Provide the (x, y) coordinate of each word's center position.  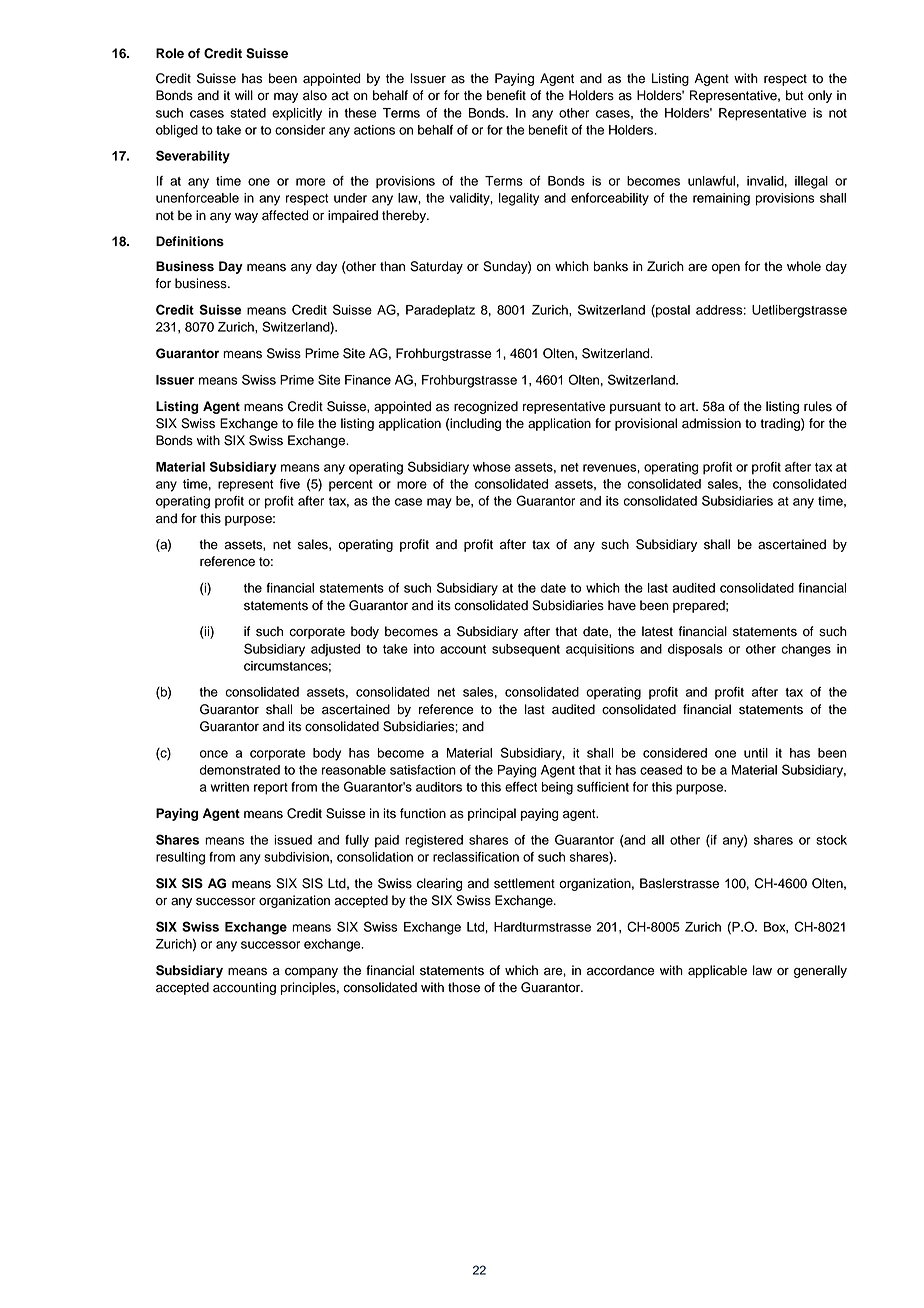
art (688, 407)
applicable (717, 971)
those (464, 987)
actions (374, 130)
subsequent (526, 650)
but (794, 95)
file (305, 423)
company (311, 972)
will (244, 95)
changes (806, 650)
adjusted (335, 650)
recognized (486, 407)
